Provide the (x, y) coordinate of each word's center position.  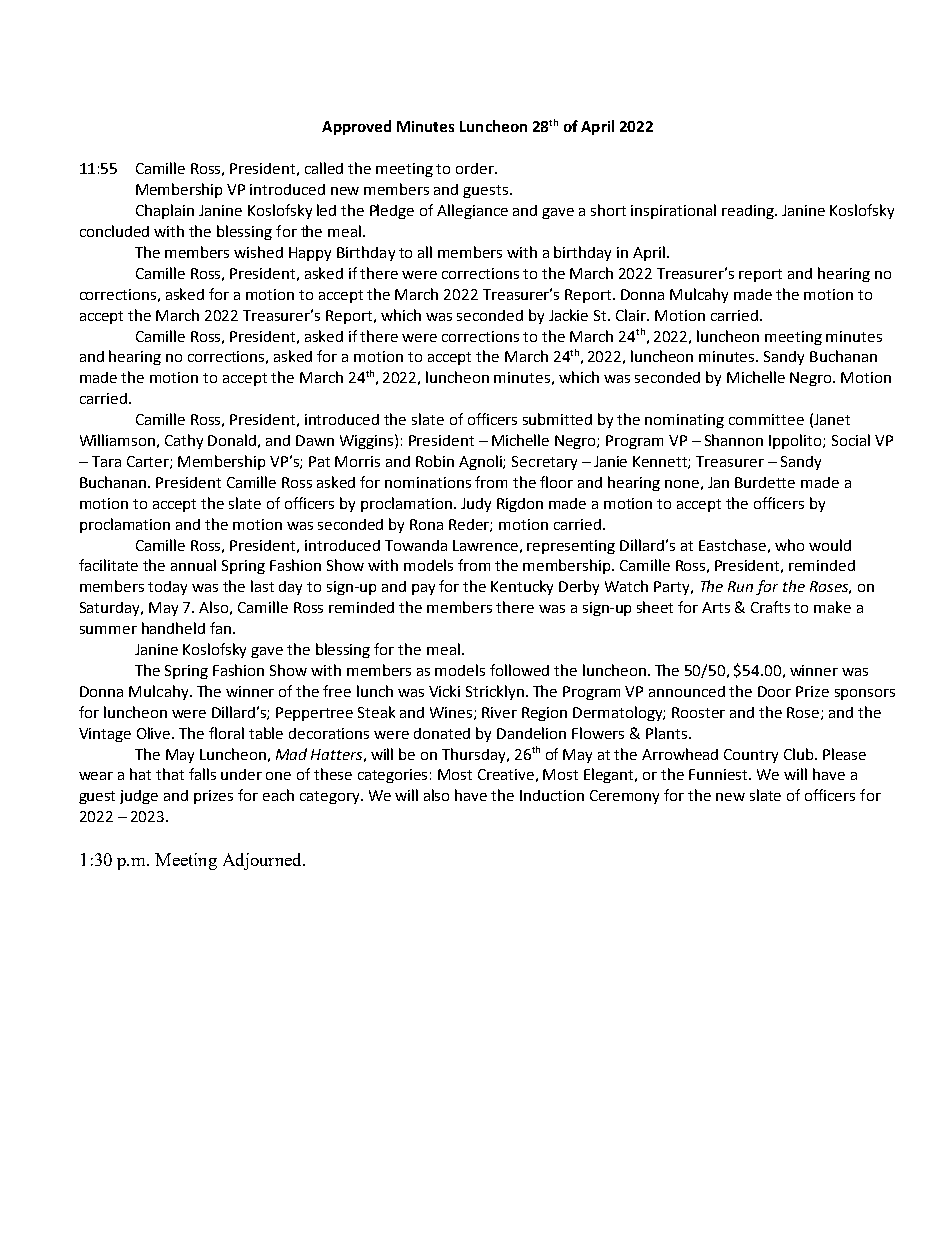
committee (766, 419)
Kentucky (522, 587)
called (324, 168)
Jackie (568, 315)
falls (202, 774)
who (789, 545)
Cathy (184, 441)
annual (193, 565)
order (476, 168)
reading (749, 212)
